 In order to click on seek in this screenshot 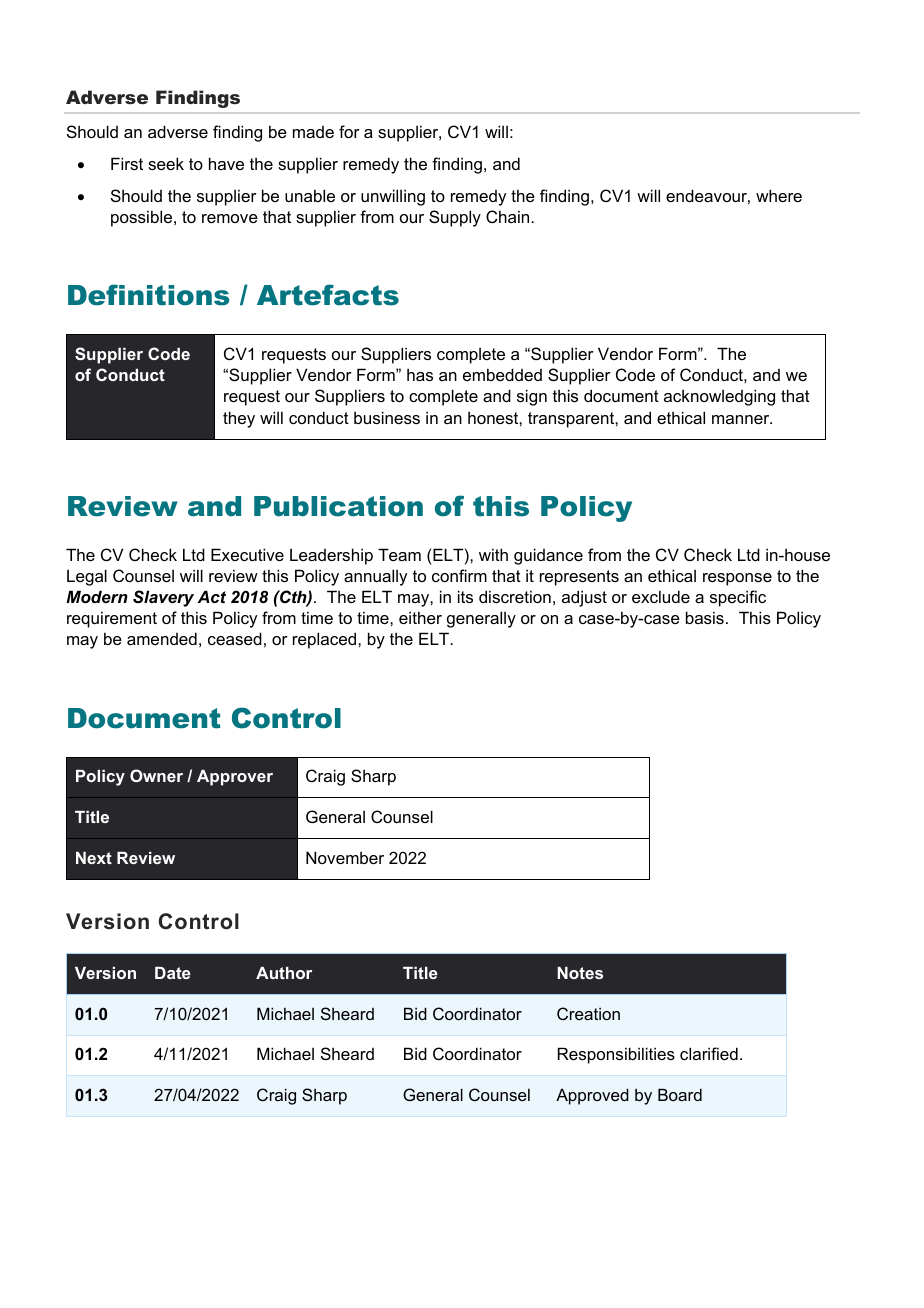, I will do `click(166, 163)`.
